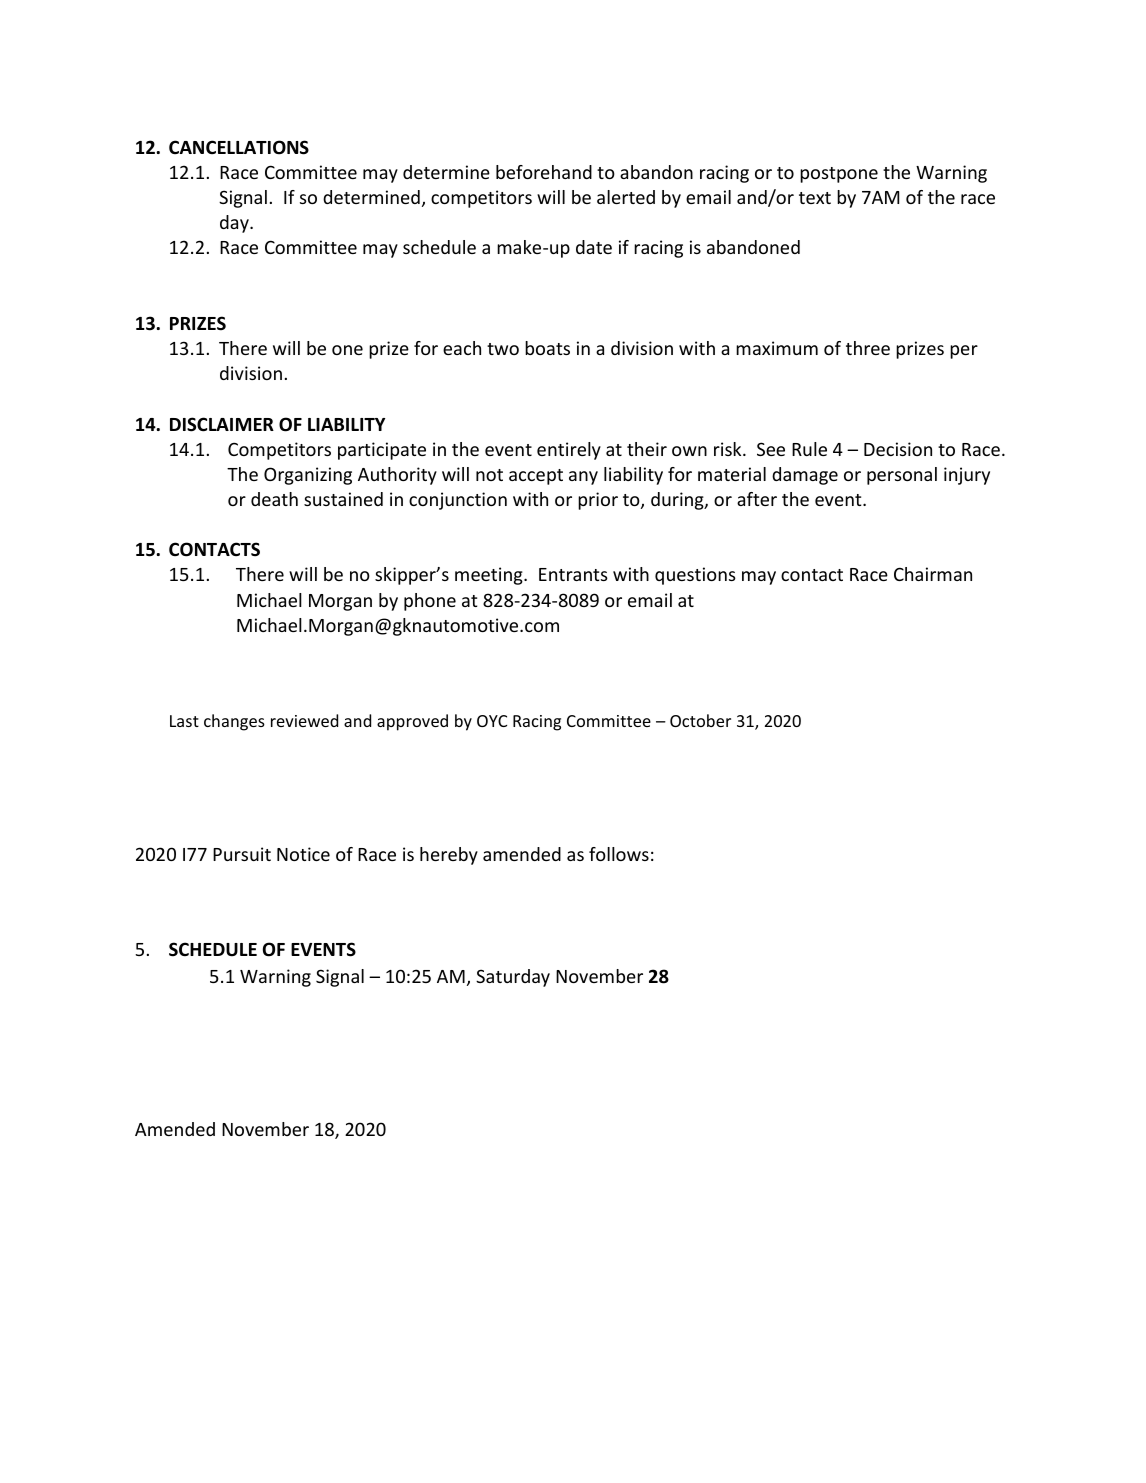  Describe the element at coordinates (239, 147) in the screenshot. I see `CANCELLATIONS` at that location.
